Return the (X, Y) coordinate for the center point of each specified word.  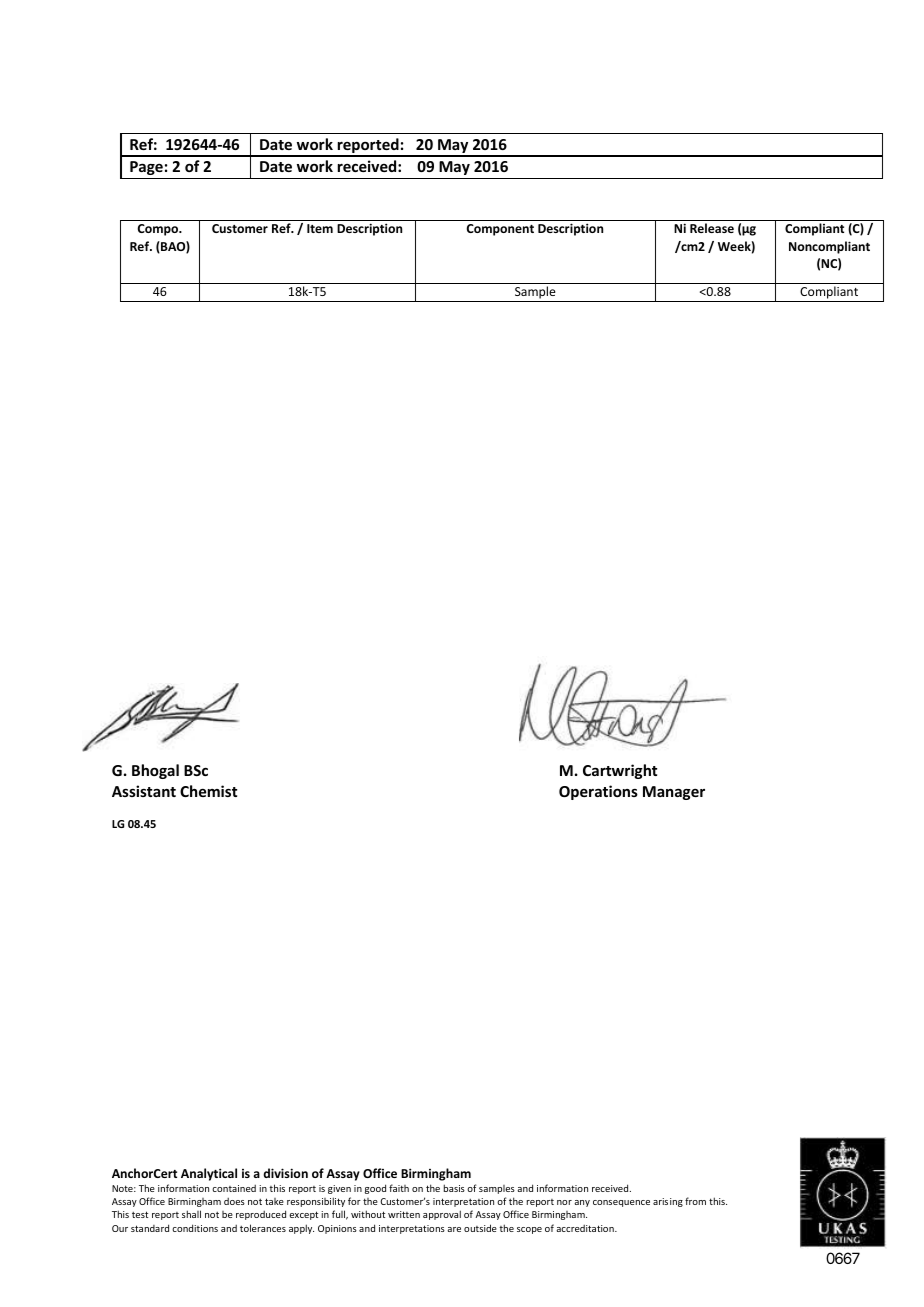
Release (712, 228)
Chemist (208, 791)
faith (399, 1188)
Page (146, 168)
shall (191, 1214)
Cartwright (620, 771)
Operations (598, 792)
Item (320, 228)
